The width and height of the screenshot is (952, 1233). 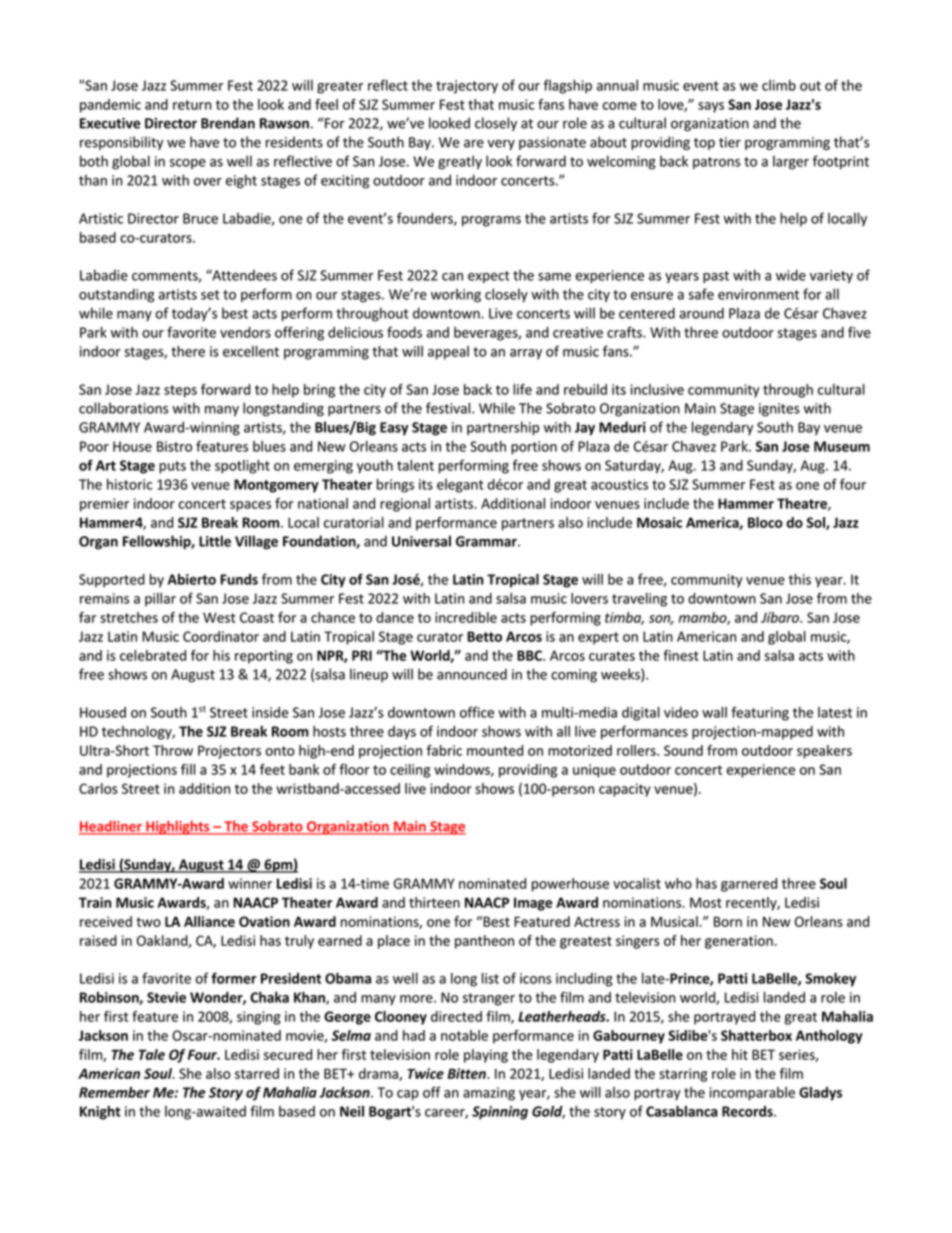 What do you see at coordinates (467, 87) in the screenshot?
I see `trajectory` at bounding box center [467, 87].
